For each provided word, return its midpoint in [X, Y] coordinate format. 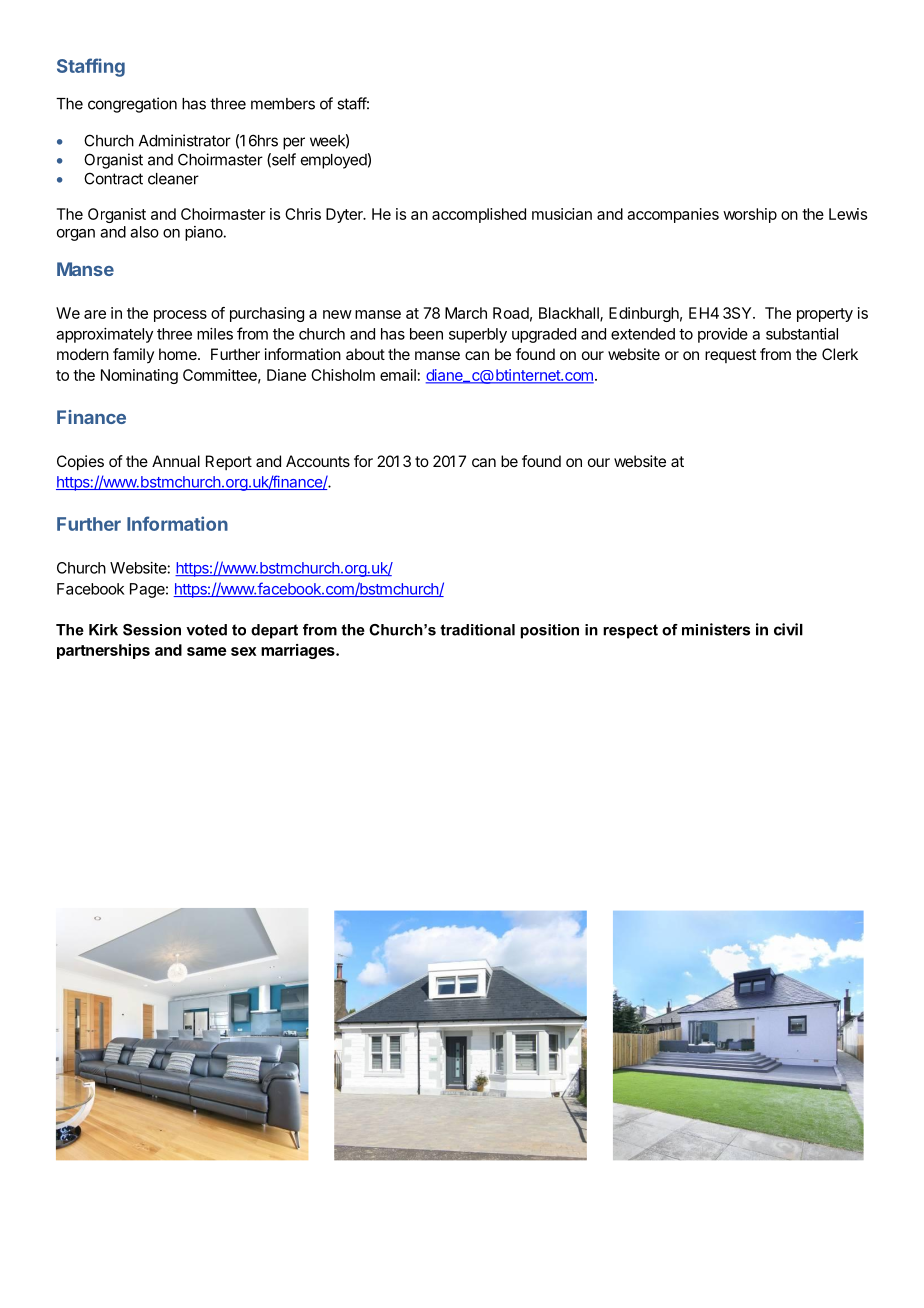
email [398, 375]
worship [750, 215]
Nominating [139, 376]
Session [152, 630]
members [283, 104]
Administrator [185, 140]
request [730, 356]
